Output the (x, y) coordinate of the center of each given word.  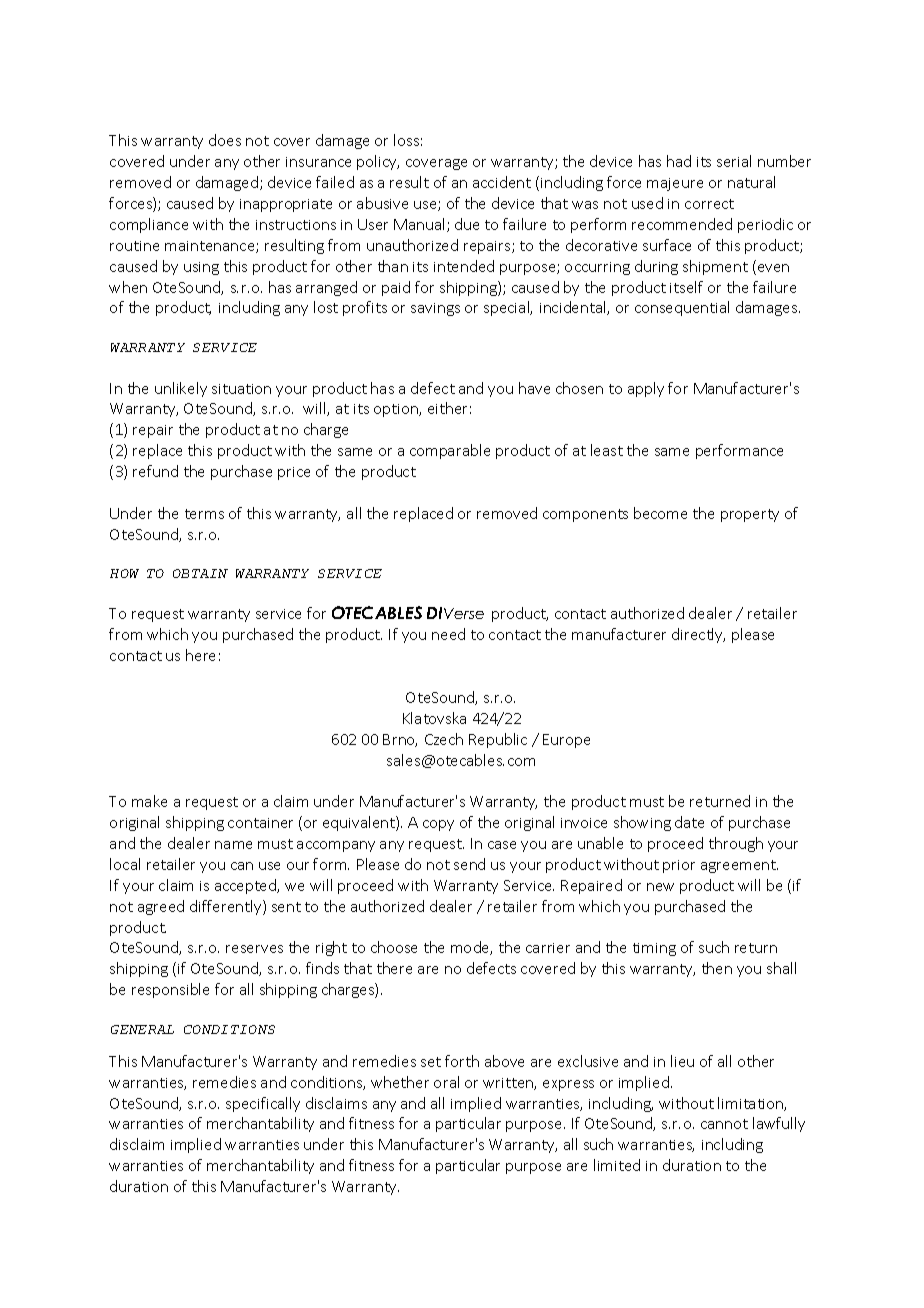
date (689, 822)
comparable (450, 451)
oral (446, 1082)
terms (204, 514)
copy (438, 825)
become (660, 513)
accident (502, 182)
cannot (724, 1124)
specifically (263, 1104)
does (225, 140)
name (233, 845)
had (679, 161)
